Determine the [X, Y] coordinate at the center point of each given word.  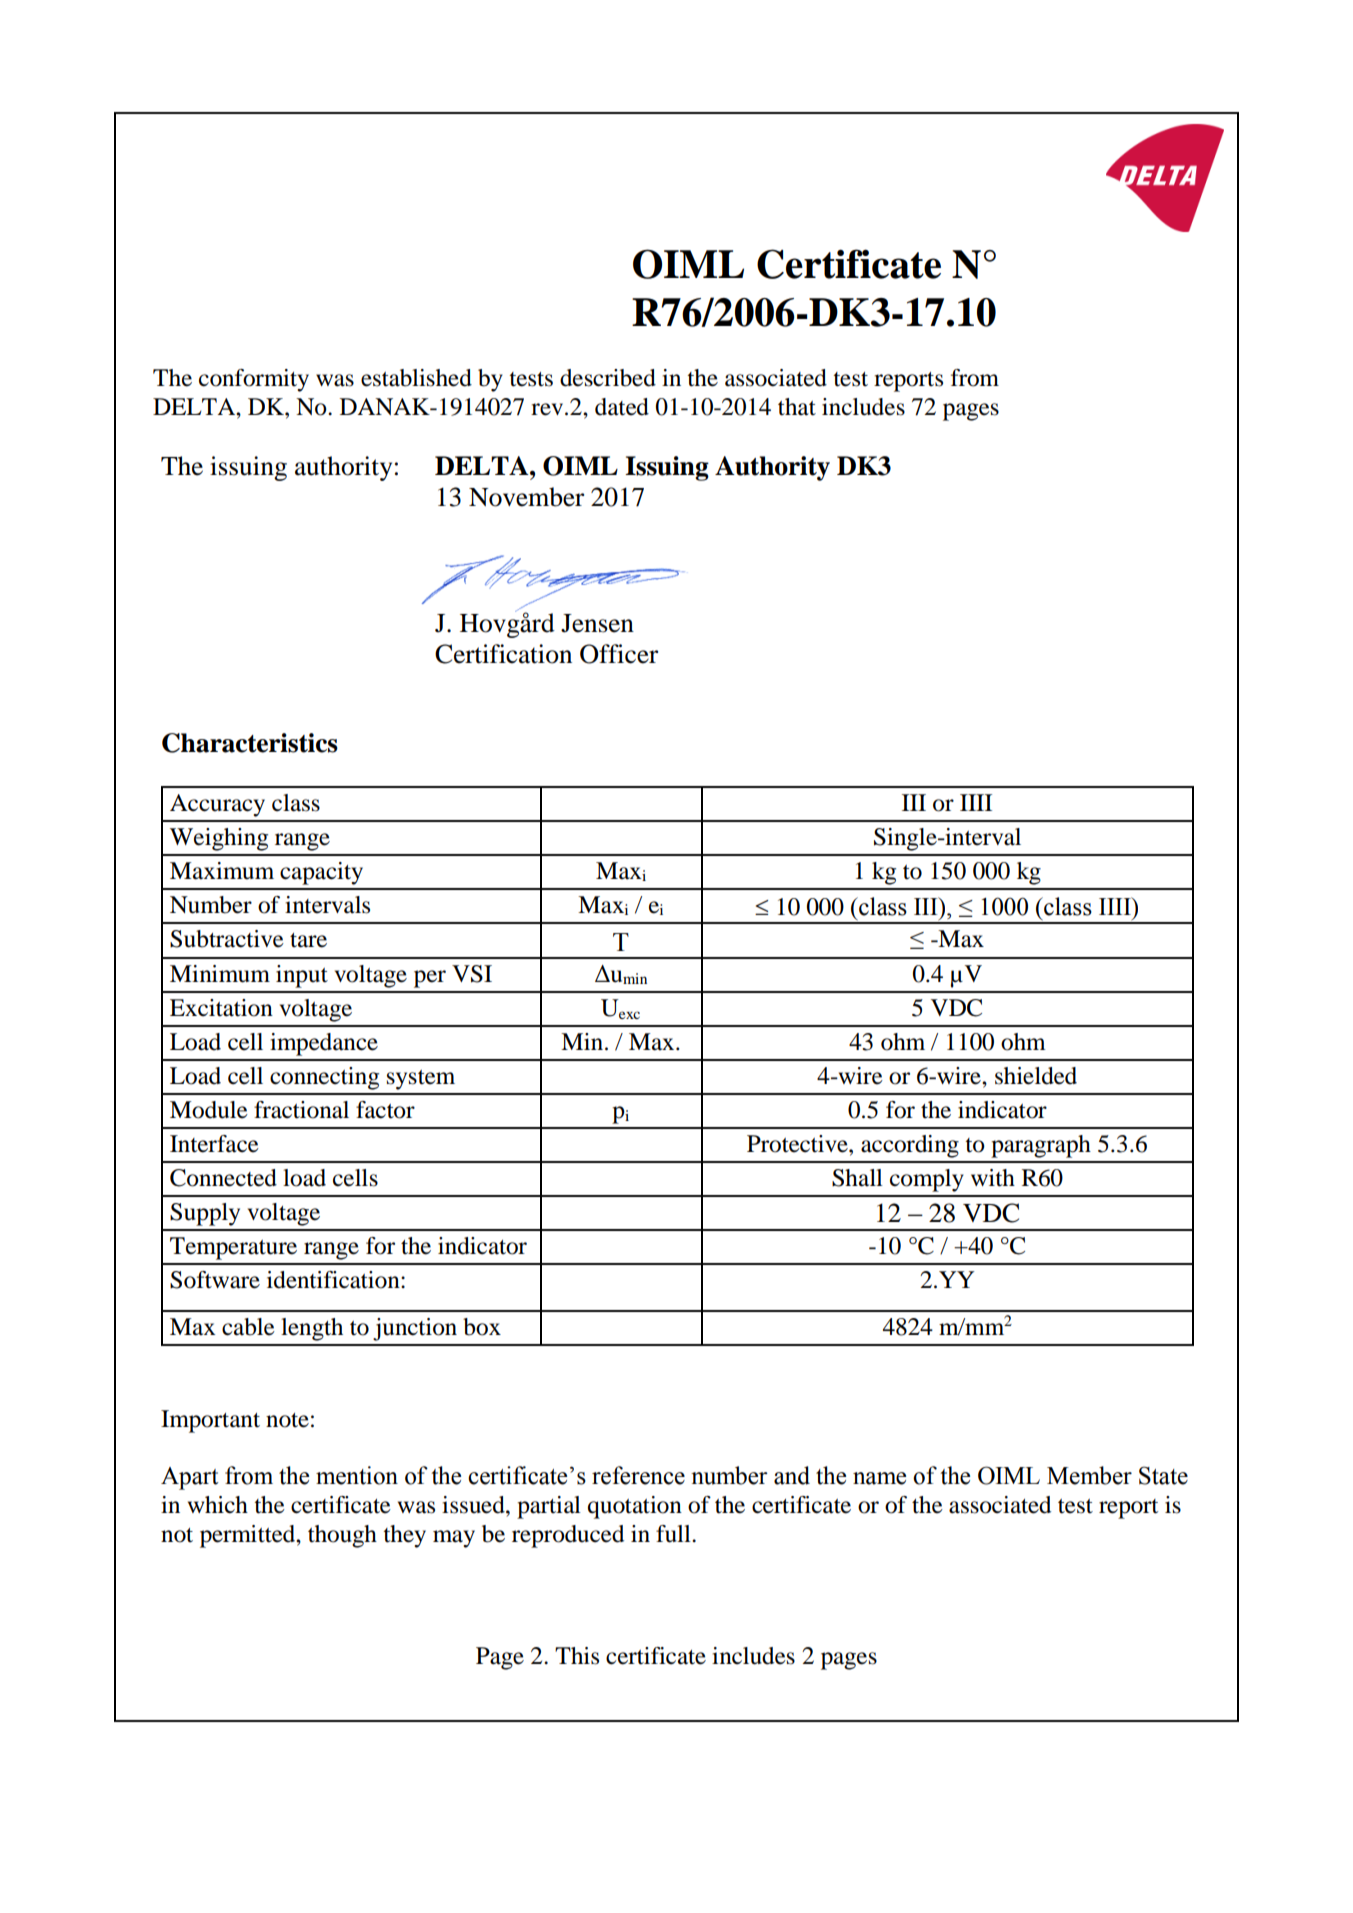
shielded [1036, 1076]
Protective [798, 1144]
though [342, 1536]
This [577, 1656]
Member [1089, 1475]
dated [622, 407]
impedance [324, 1044]
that [797, 407]
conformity [254, 380]
